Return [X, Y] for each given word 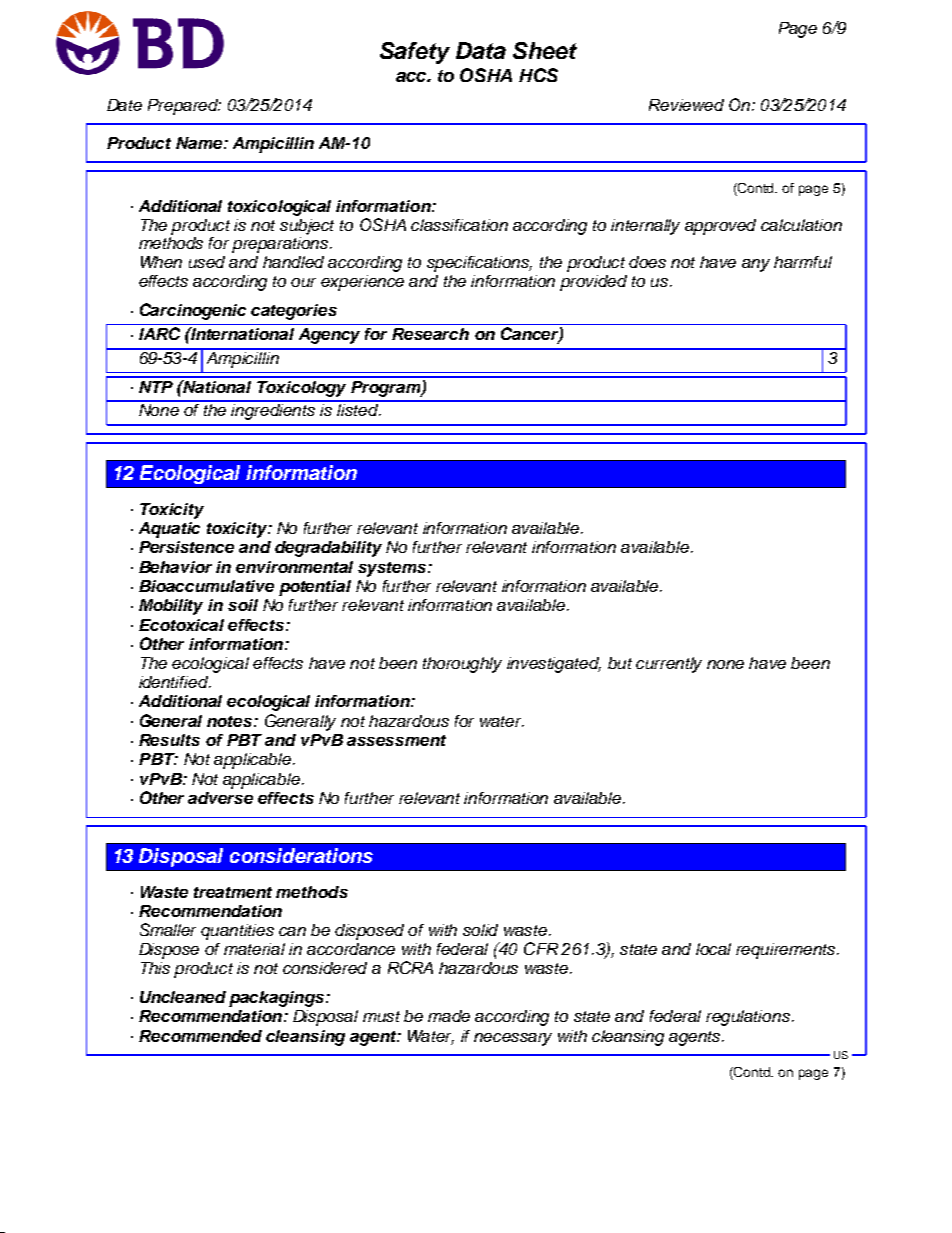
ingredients [274, 410]
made [449, 1016]
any [756, 265]
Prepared [184, 107]
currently [669, 665]
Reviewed [686, 105]
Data [481, 50]
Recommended [200, 1036]
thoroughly [462, 665]
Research [430, 334]
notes [231, 721]
